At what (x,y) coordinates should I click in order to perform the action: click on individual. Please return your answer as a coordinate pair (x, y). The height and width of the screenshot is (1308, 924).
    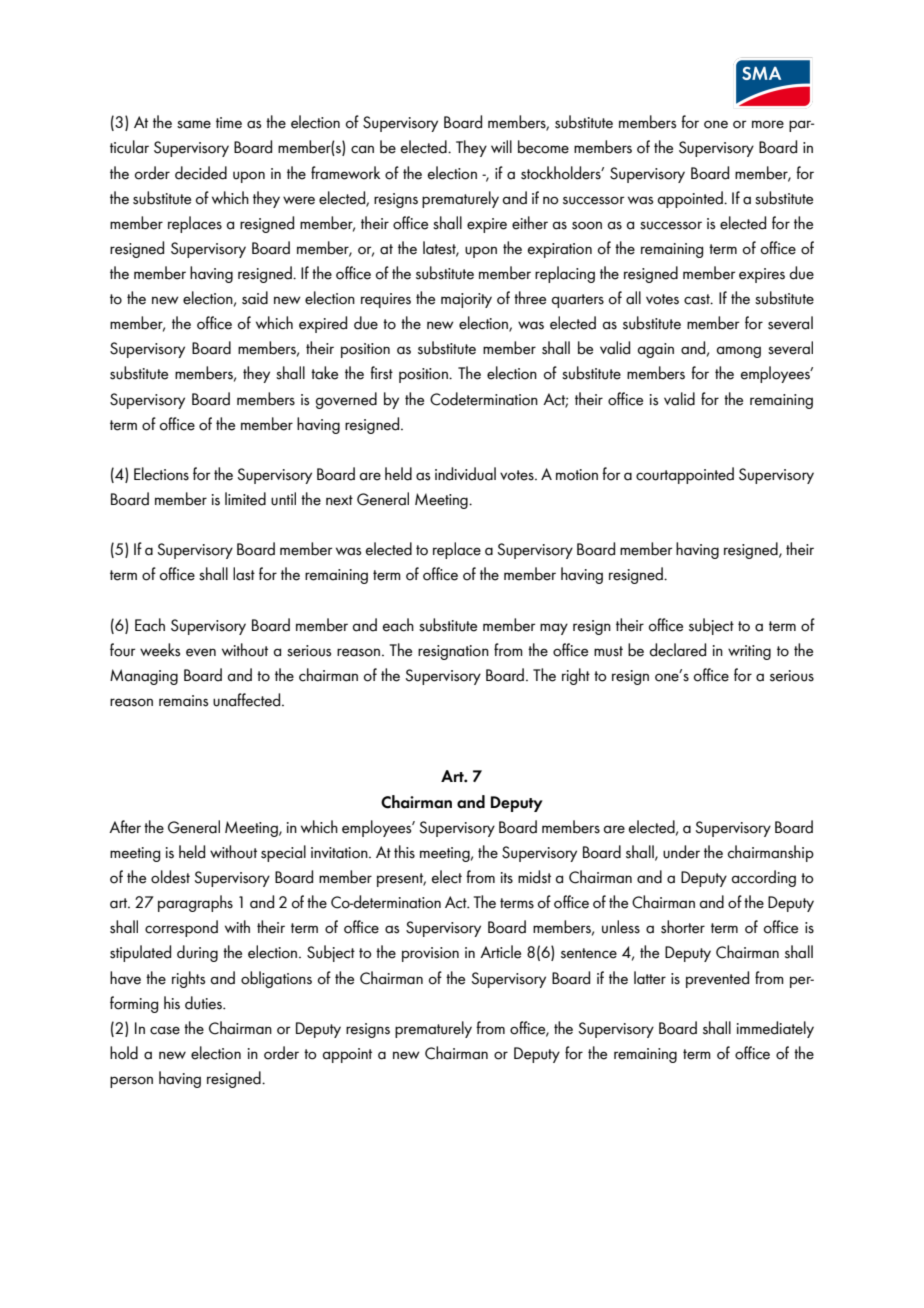
    Looking at the image, I should click on (465, 474).
